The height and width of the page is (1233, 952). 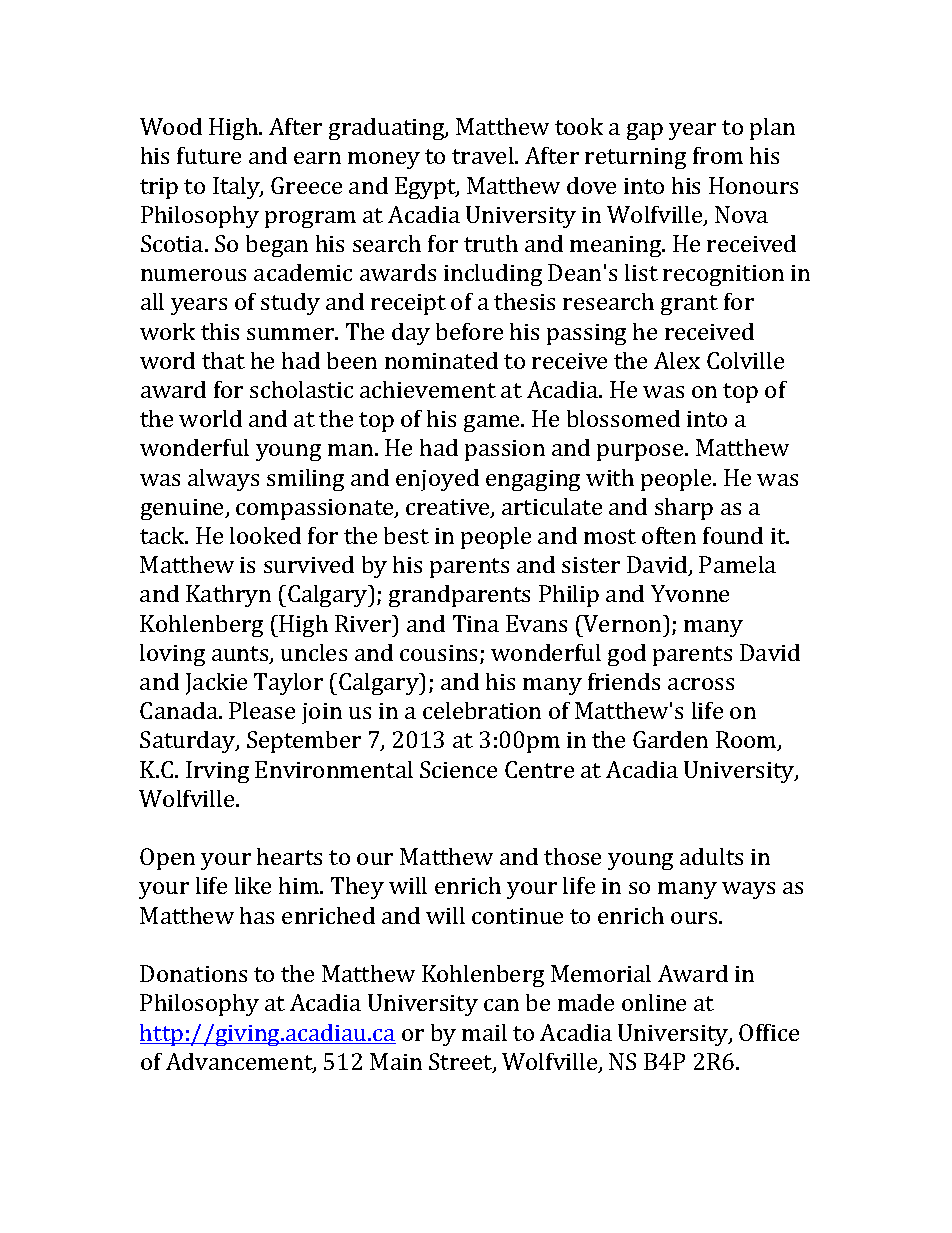 I want to click on mail, so click(x=484, y=1032).
